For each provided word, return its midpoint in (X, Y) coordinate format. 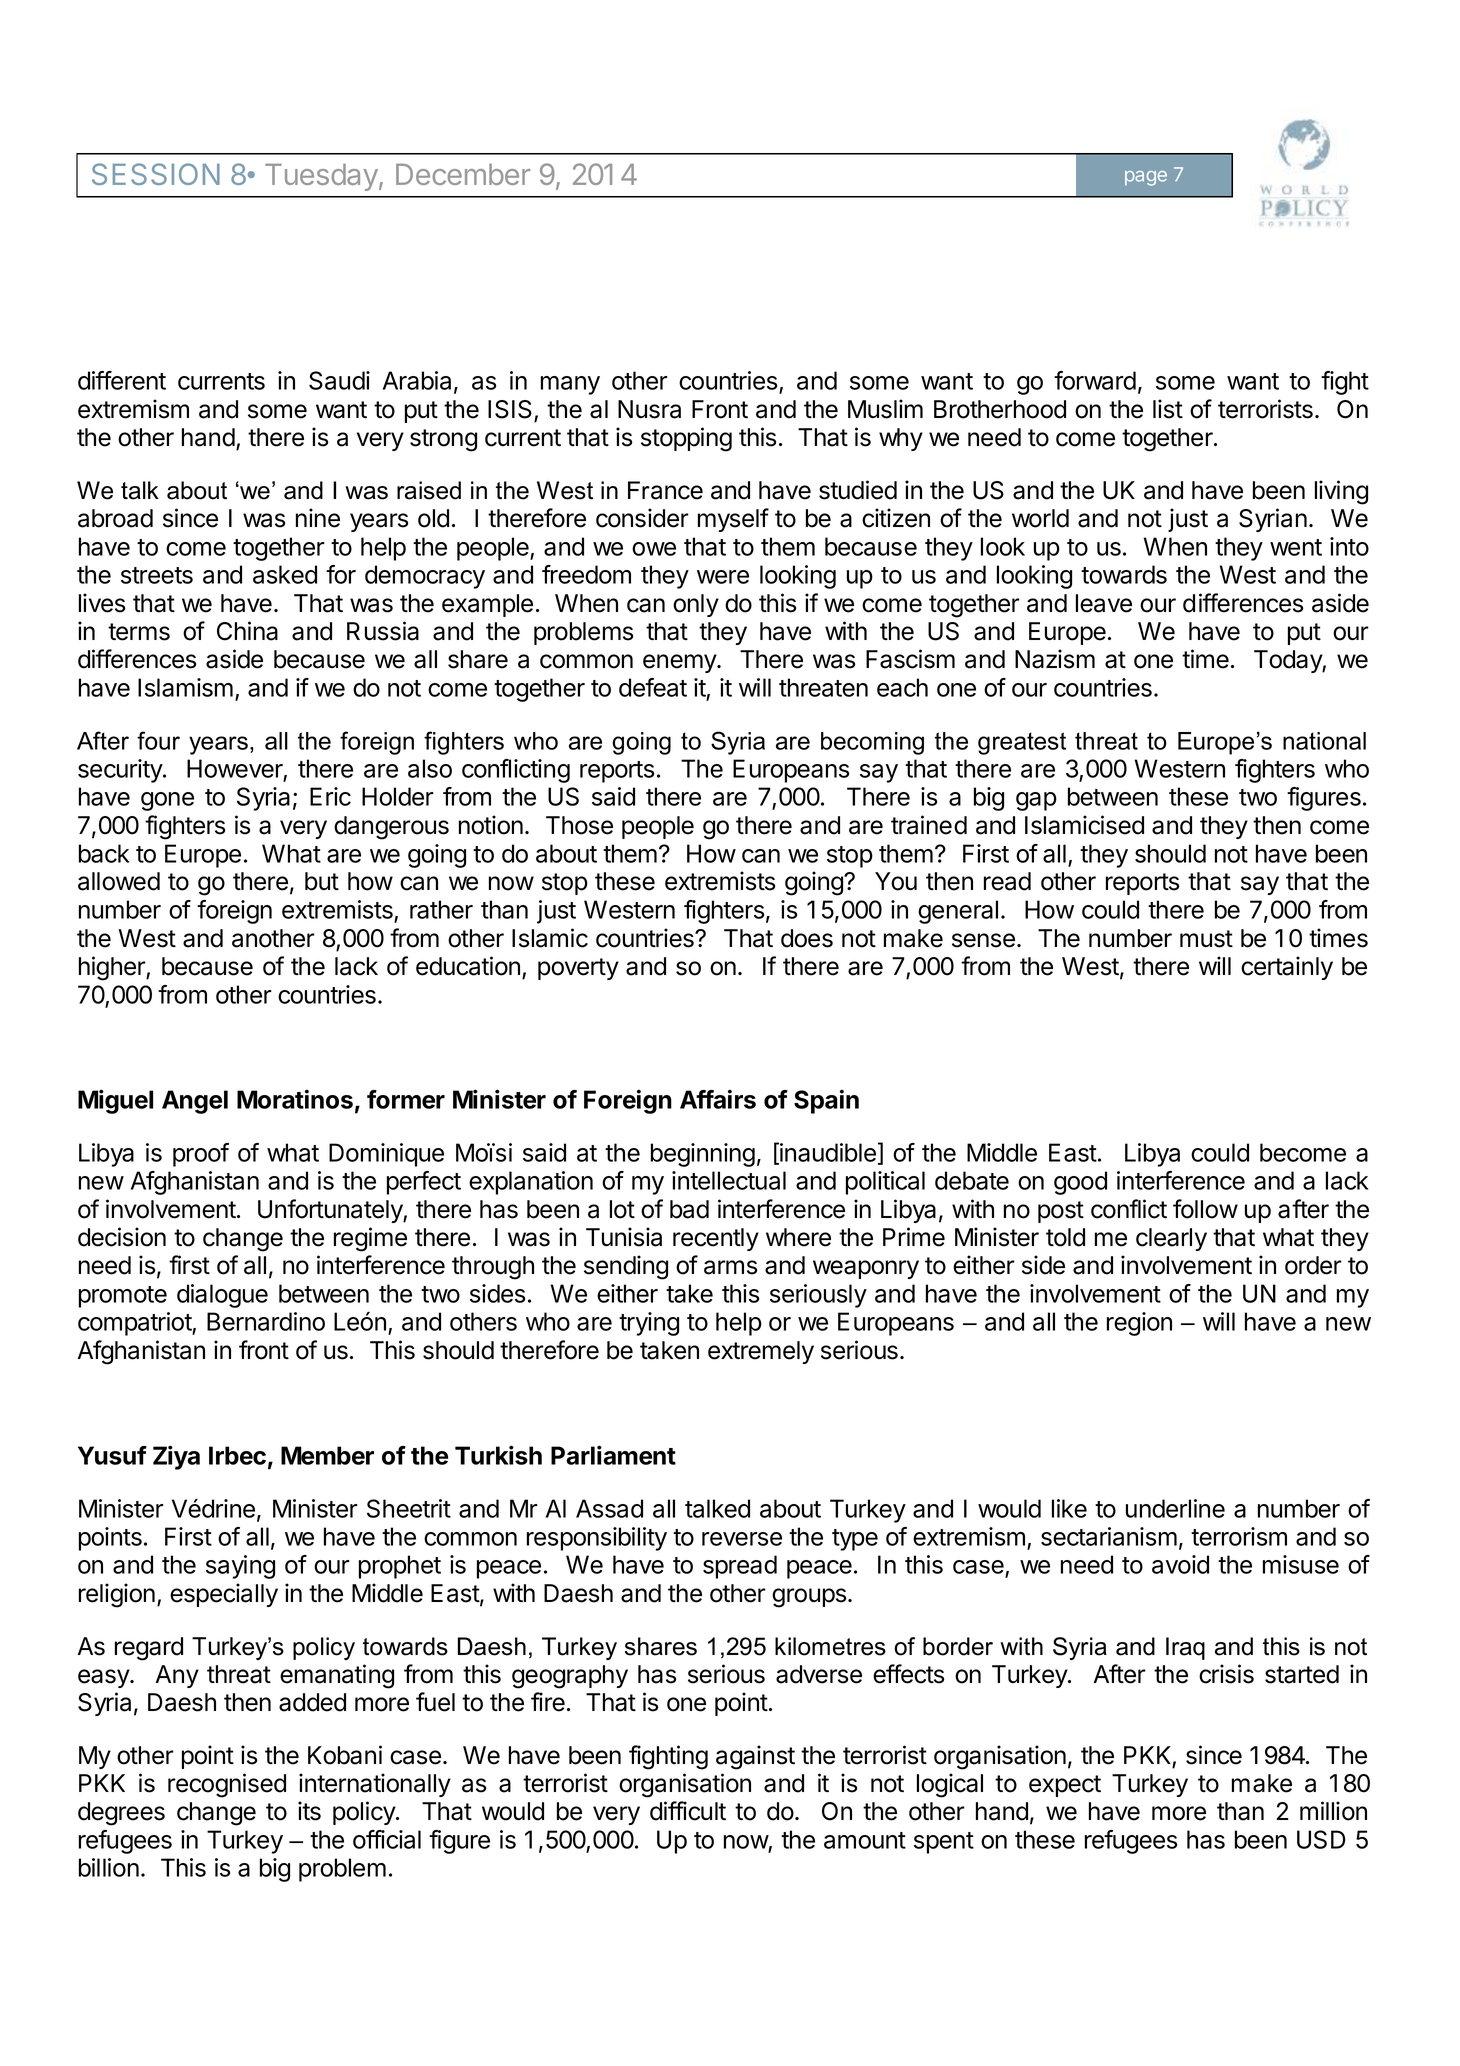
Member (327, 1455)
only (696, 605)
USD (1321, 1839)
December (463, 174)
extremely (761, 1352)
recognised (227, 1785)
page (1146, 178)
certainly (1287, 968)
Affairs (718, 1099)
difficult (688, 1811)
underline (1175, 1508)
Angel (195, 1102)
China (247, 631)
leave (1104, 603)
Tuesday (322, 177)
